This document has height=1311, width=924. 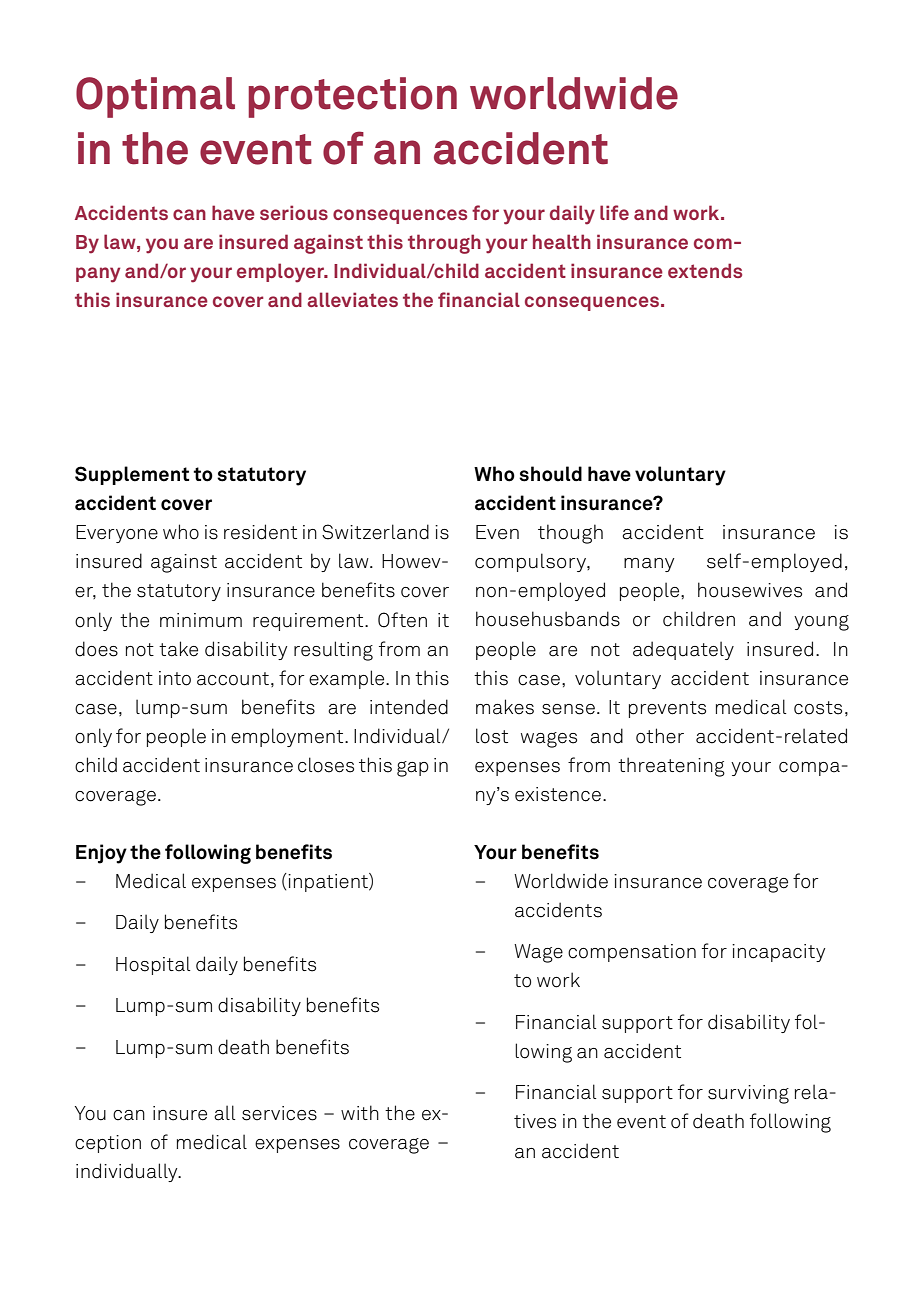 I want to click on with, so click(x=360, y=1112).
